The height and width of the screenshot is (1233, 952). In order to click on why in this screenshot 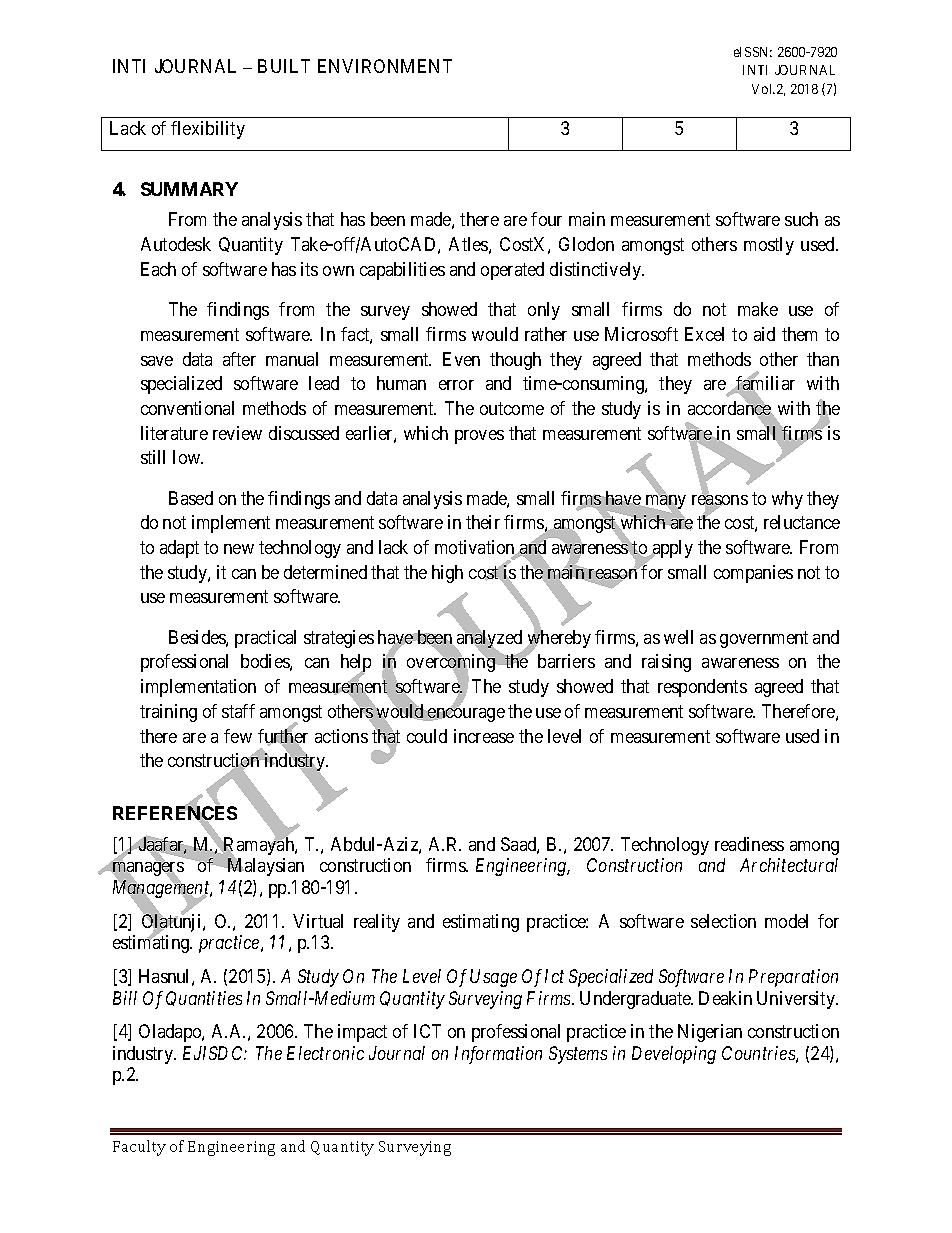, I will do `click(787, 500)`.
